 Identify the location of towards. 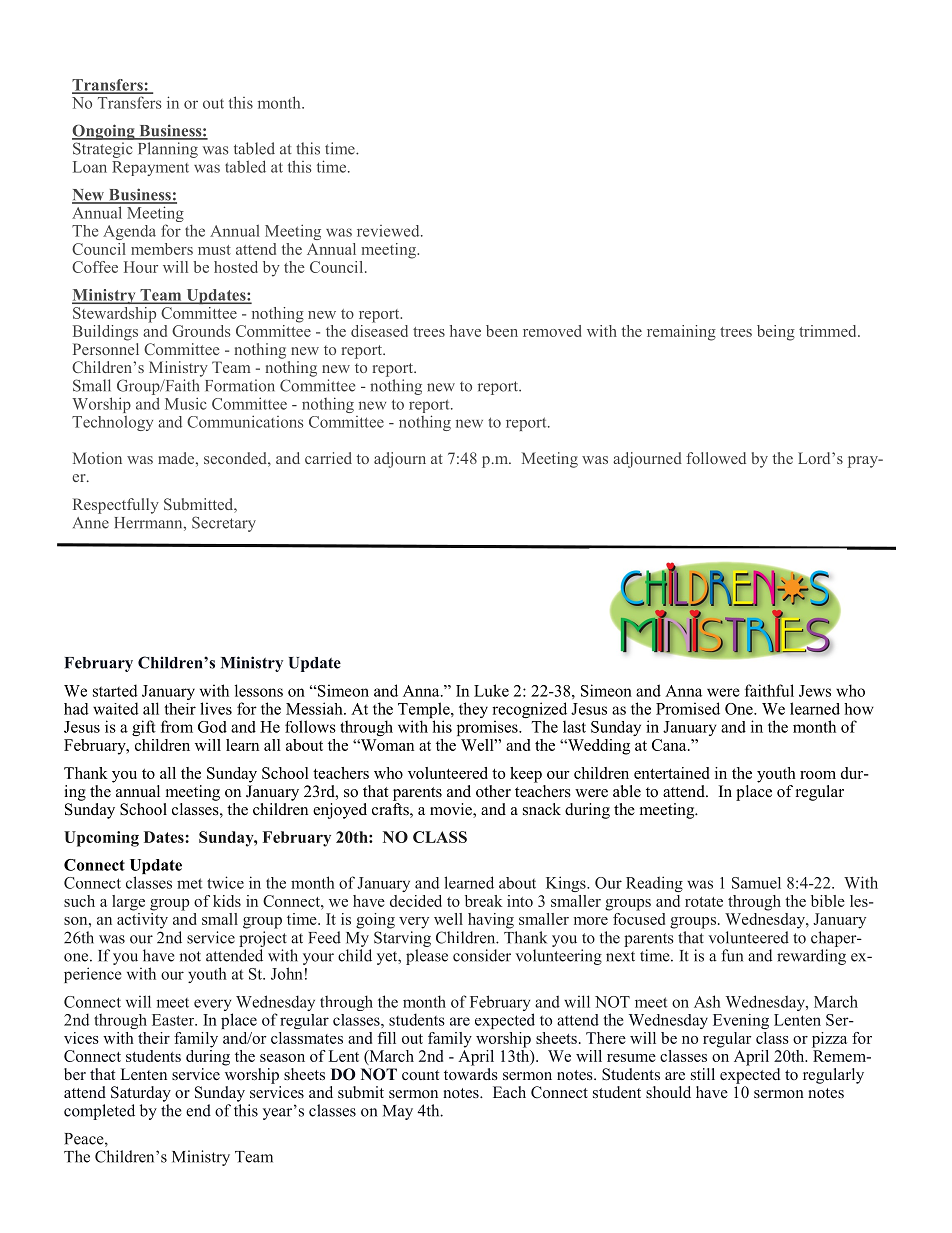
(471, 1072).
